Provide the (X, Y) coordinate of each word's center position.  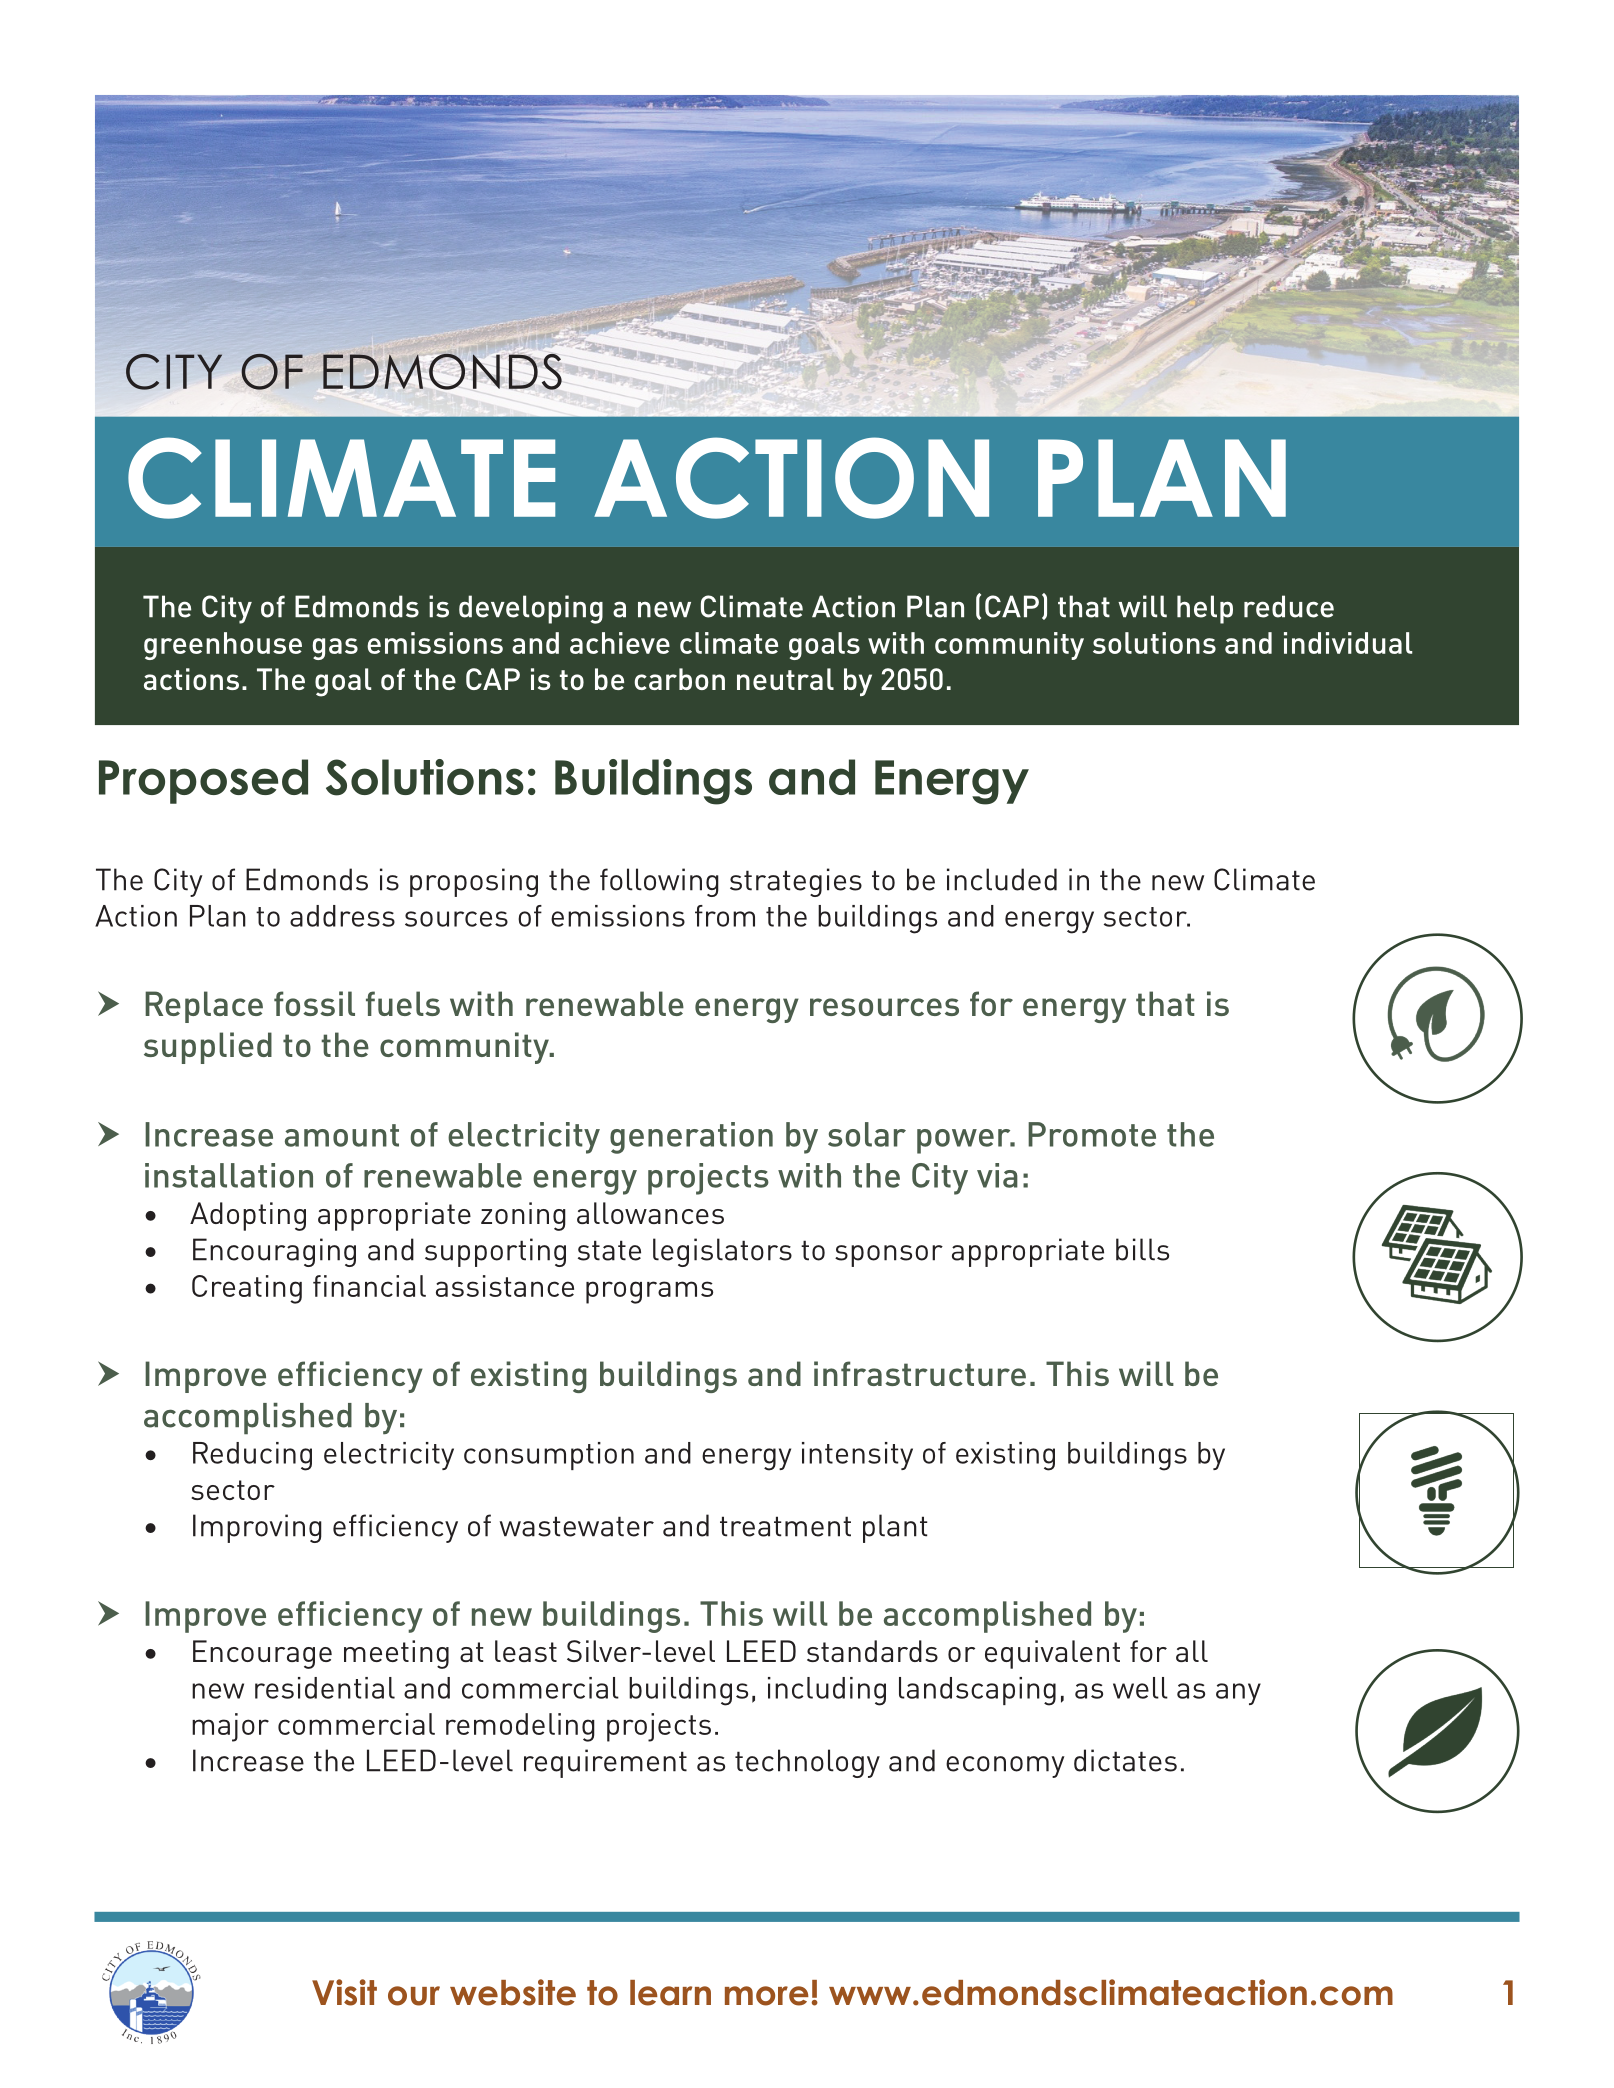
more (767, 1996)
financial (369, 1286)
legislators (722, 1252)
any (1238, 1694)
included (1002, 879)
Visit (344, 1992)
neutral (785, 679)
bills (1142, 1249)
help (1205, 609)
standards (872, 1651)
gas (335, 649)
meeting (396, 1654)
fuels (403, 1003)
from (725, 916)
